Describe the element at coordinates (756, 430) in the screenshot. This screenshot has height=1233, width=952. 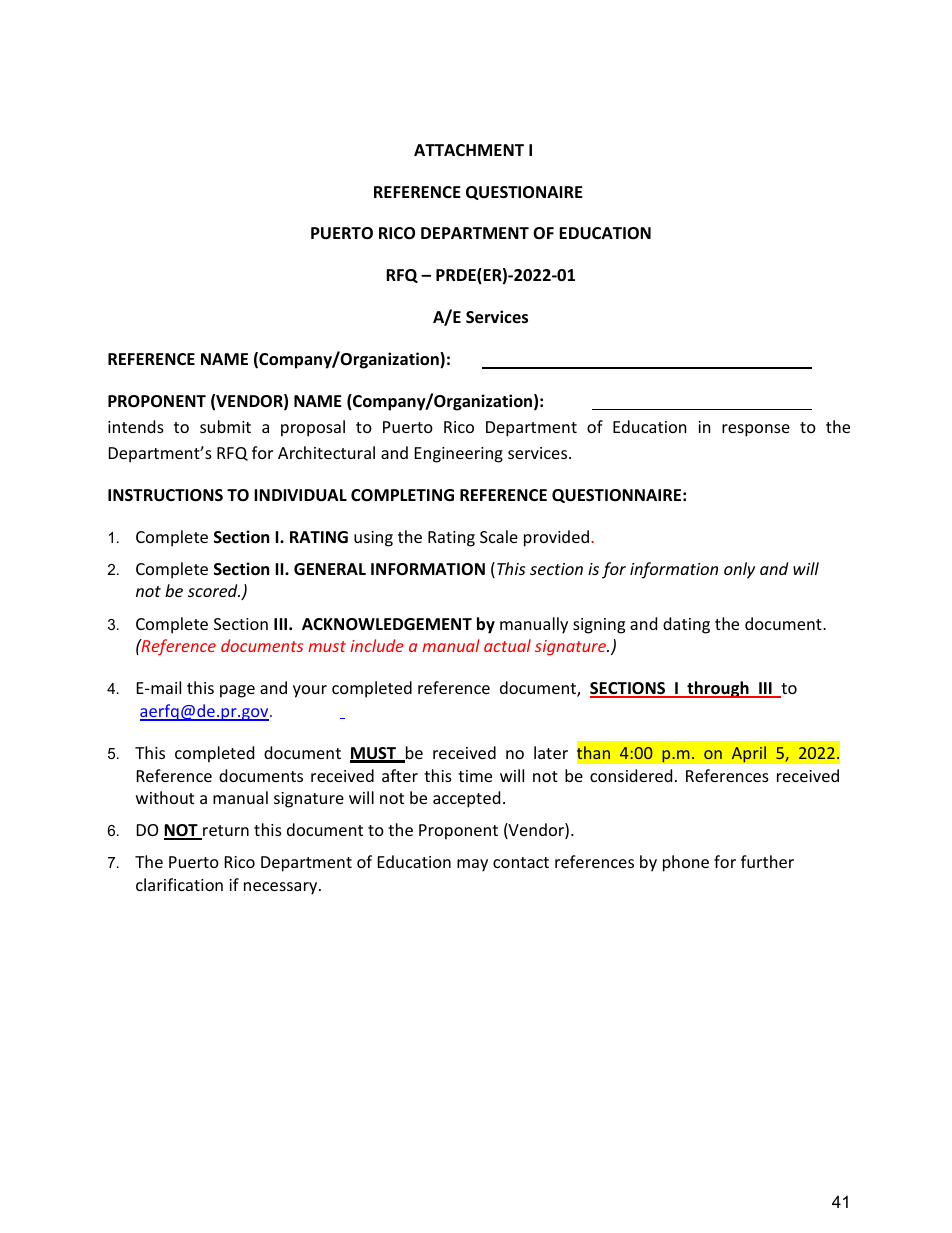
I see `response` at that location.
